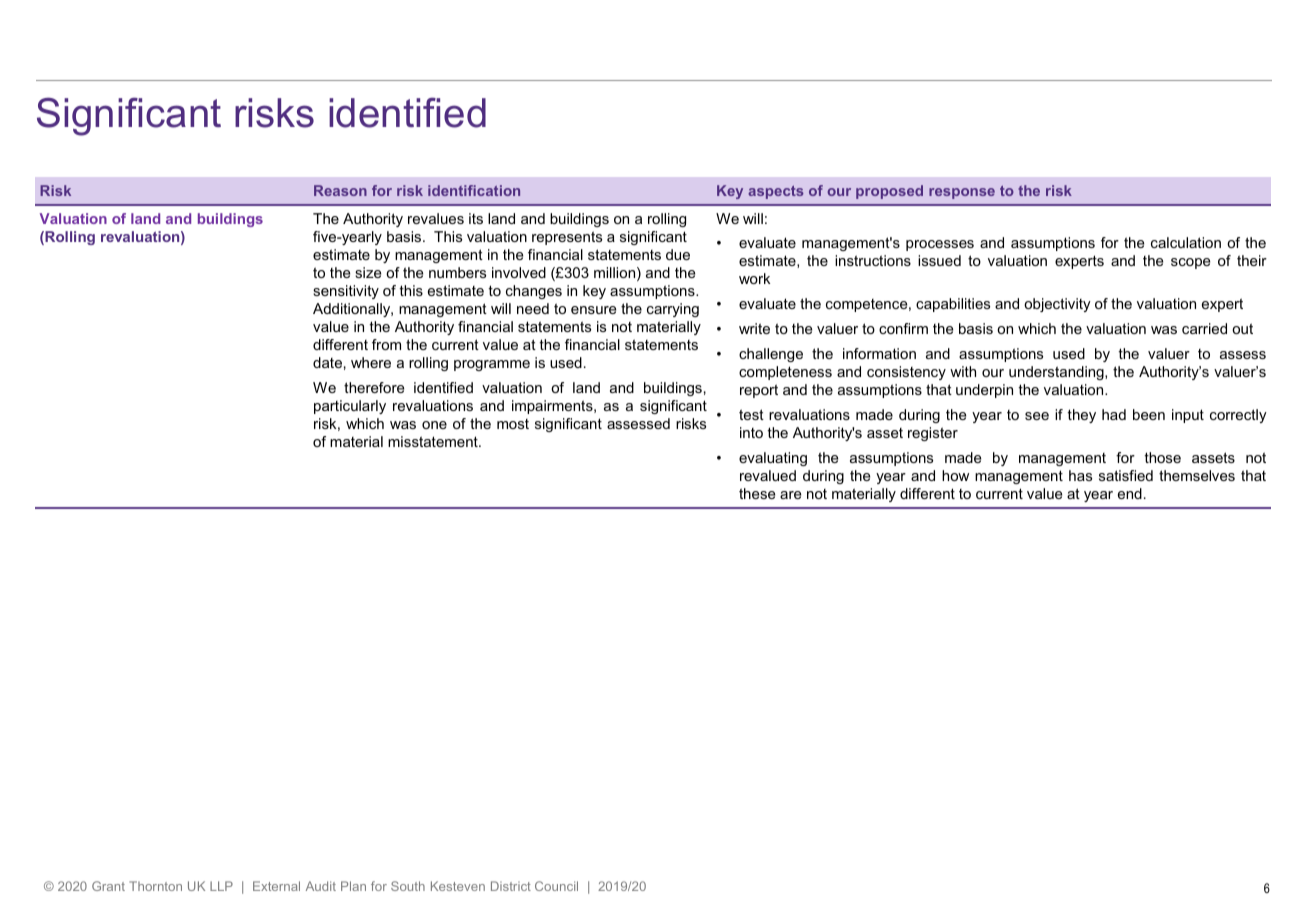 Image resolution: width=1308 pixels, height=924 pixels. I want to click on misstatement, so click(434, 441).
